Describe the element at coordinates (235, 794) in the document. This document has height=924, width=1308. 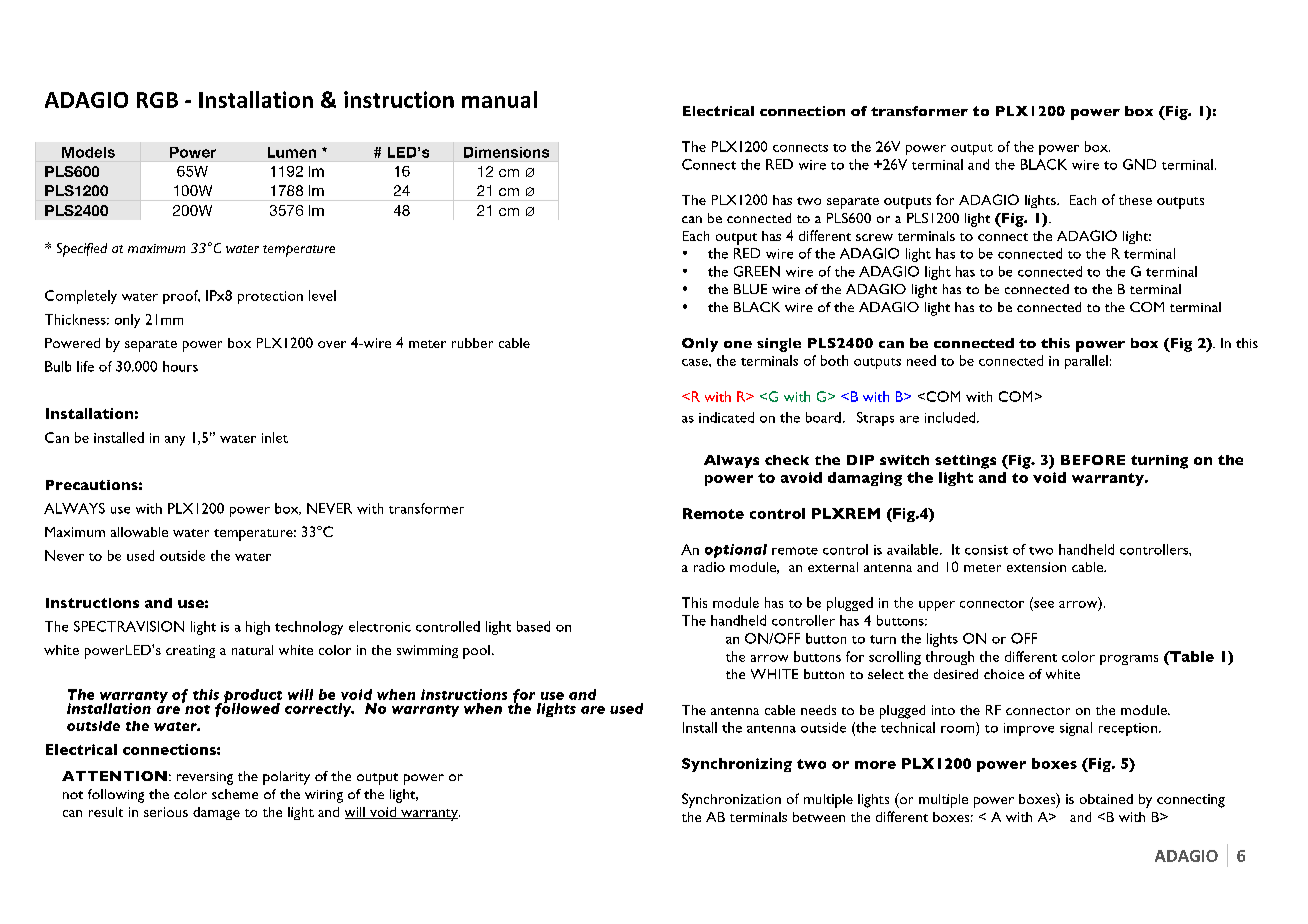
I see `scheme` at that location.
